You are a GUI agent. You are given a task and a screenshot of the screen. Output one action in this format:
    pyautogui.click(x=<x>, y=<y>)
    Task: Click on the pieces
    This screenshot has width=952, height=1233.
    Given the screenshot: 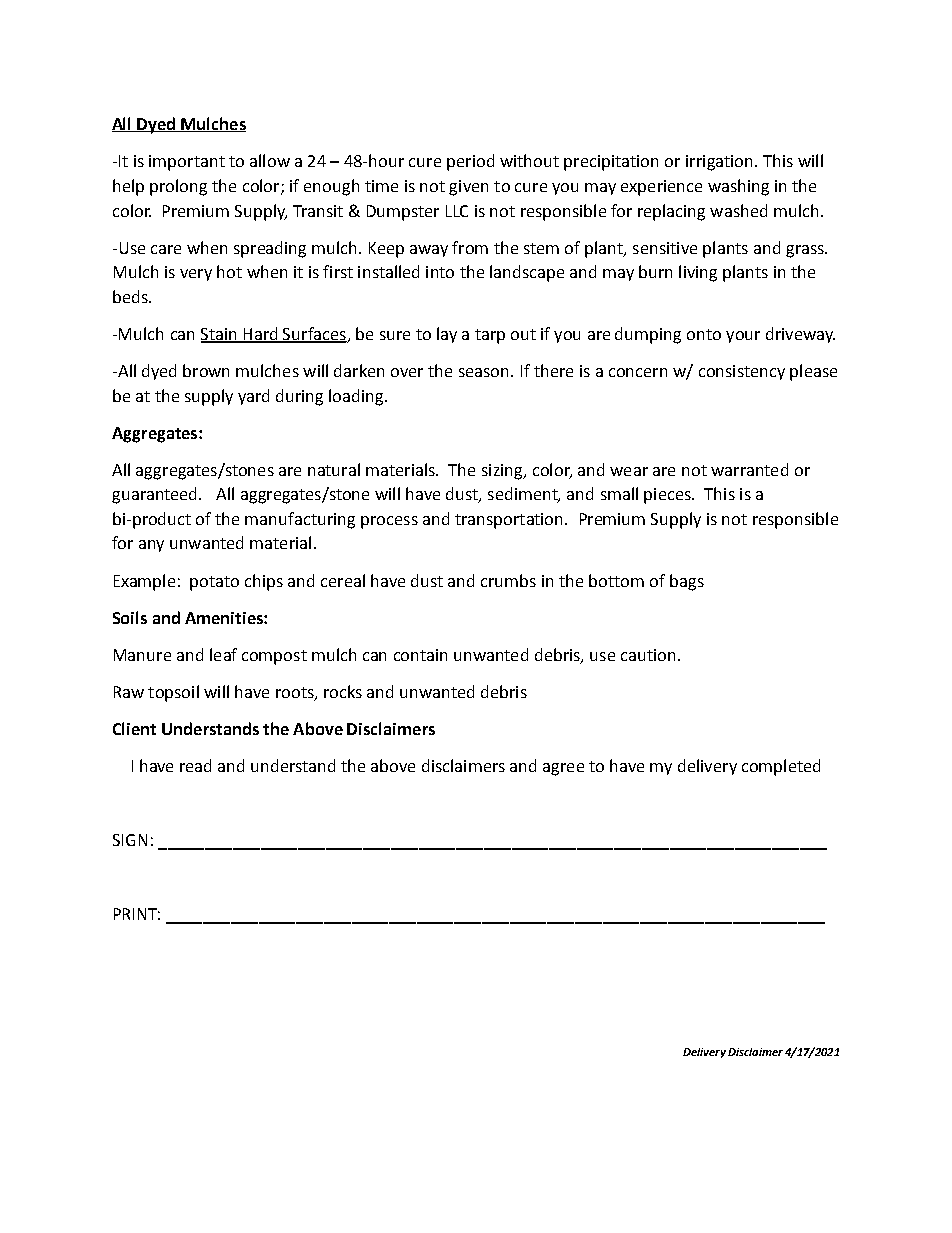 What is the action you would take?
    pyautogui.click(x=668, y=496)
